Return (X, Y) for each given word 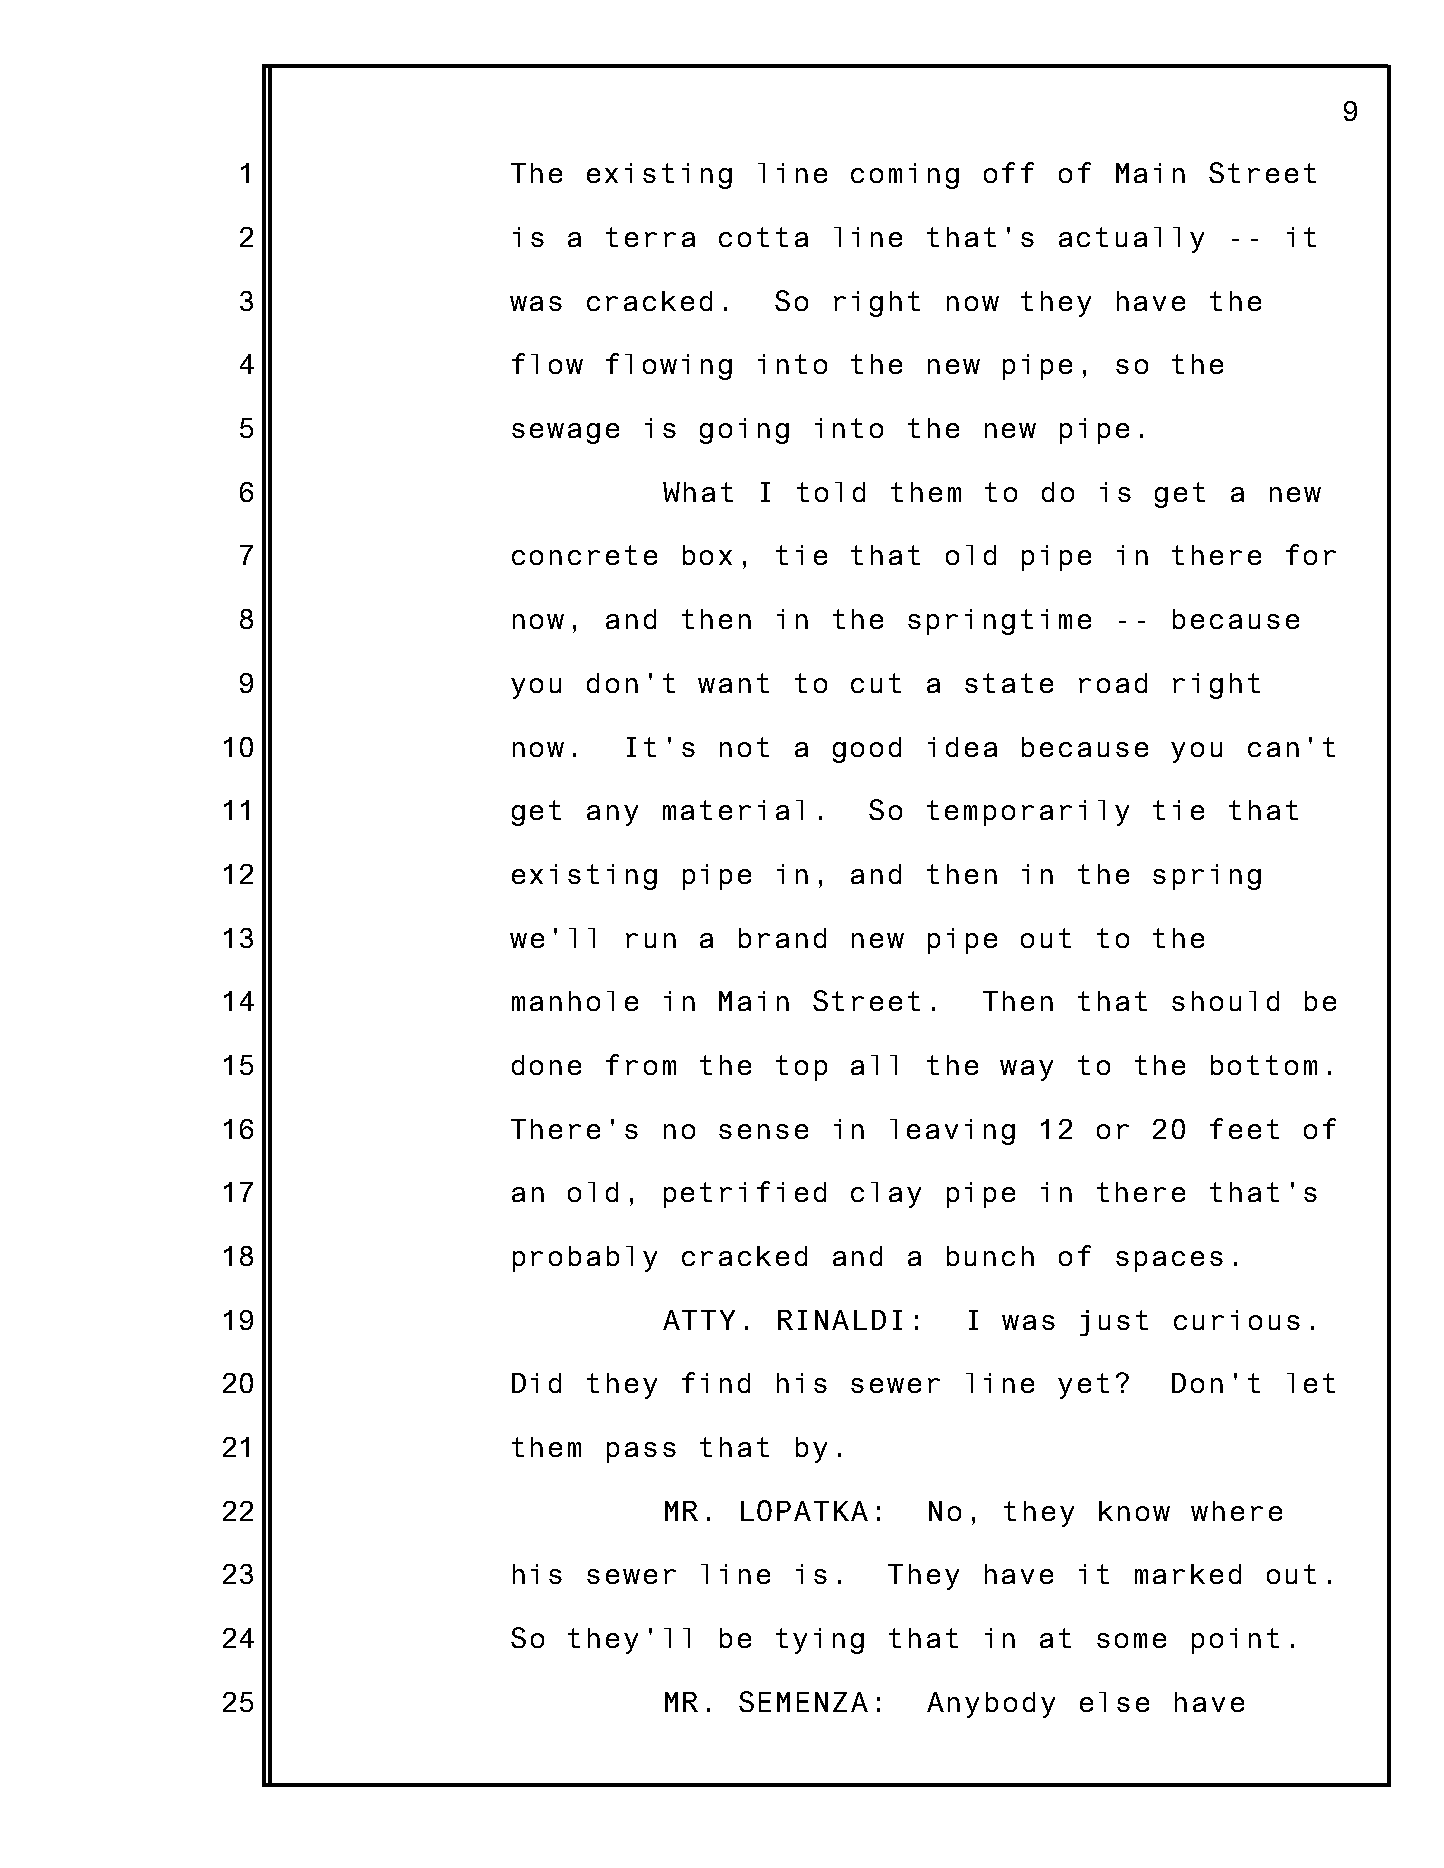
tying (820, 1641)
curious (1237, 1320)
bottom (1264, 1065)
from (641, 1064)
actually (1131, 240)
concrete (584, 555)
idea (962, 747)
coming (905, 176)
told (831, 492)
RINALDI (840, 1320)
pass (641, 1452)
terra (650, 237)
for (1311, 554)
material (733, 810)
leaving (952, 1132)
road (1113, 683)
